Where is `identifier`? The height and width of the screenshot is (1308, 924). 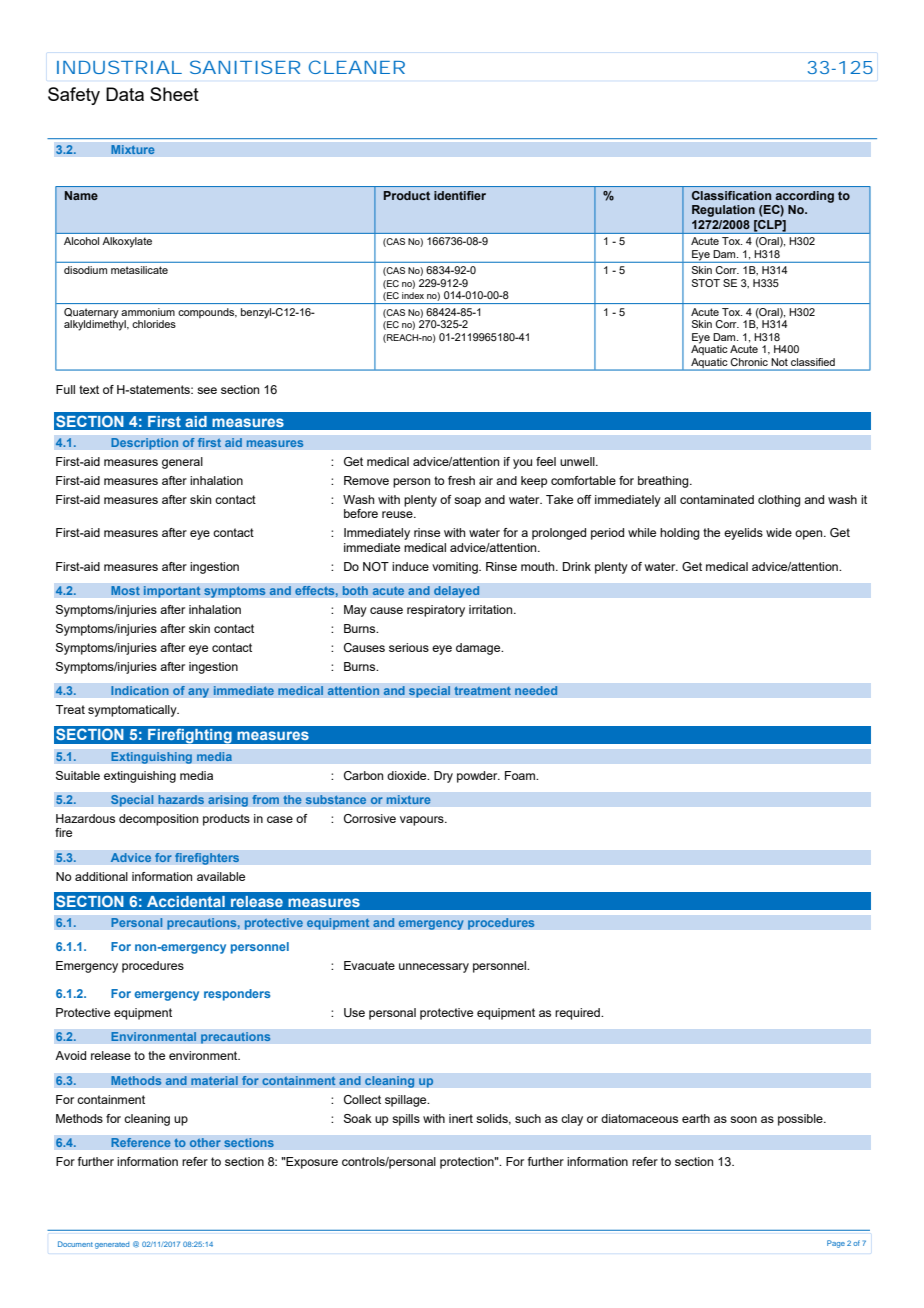 identifier is located at coordinates (460, 195).
